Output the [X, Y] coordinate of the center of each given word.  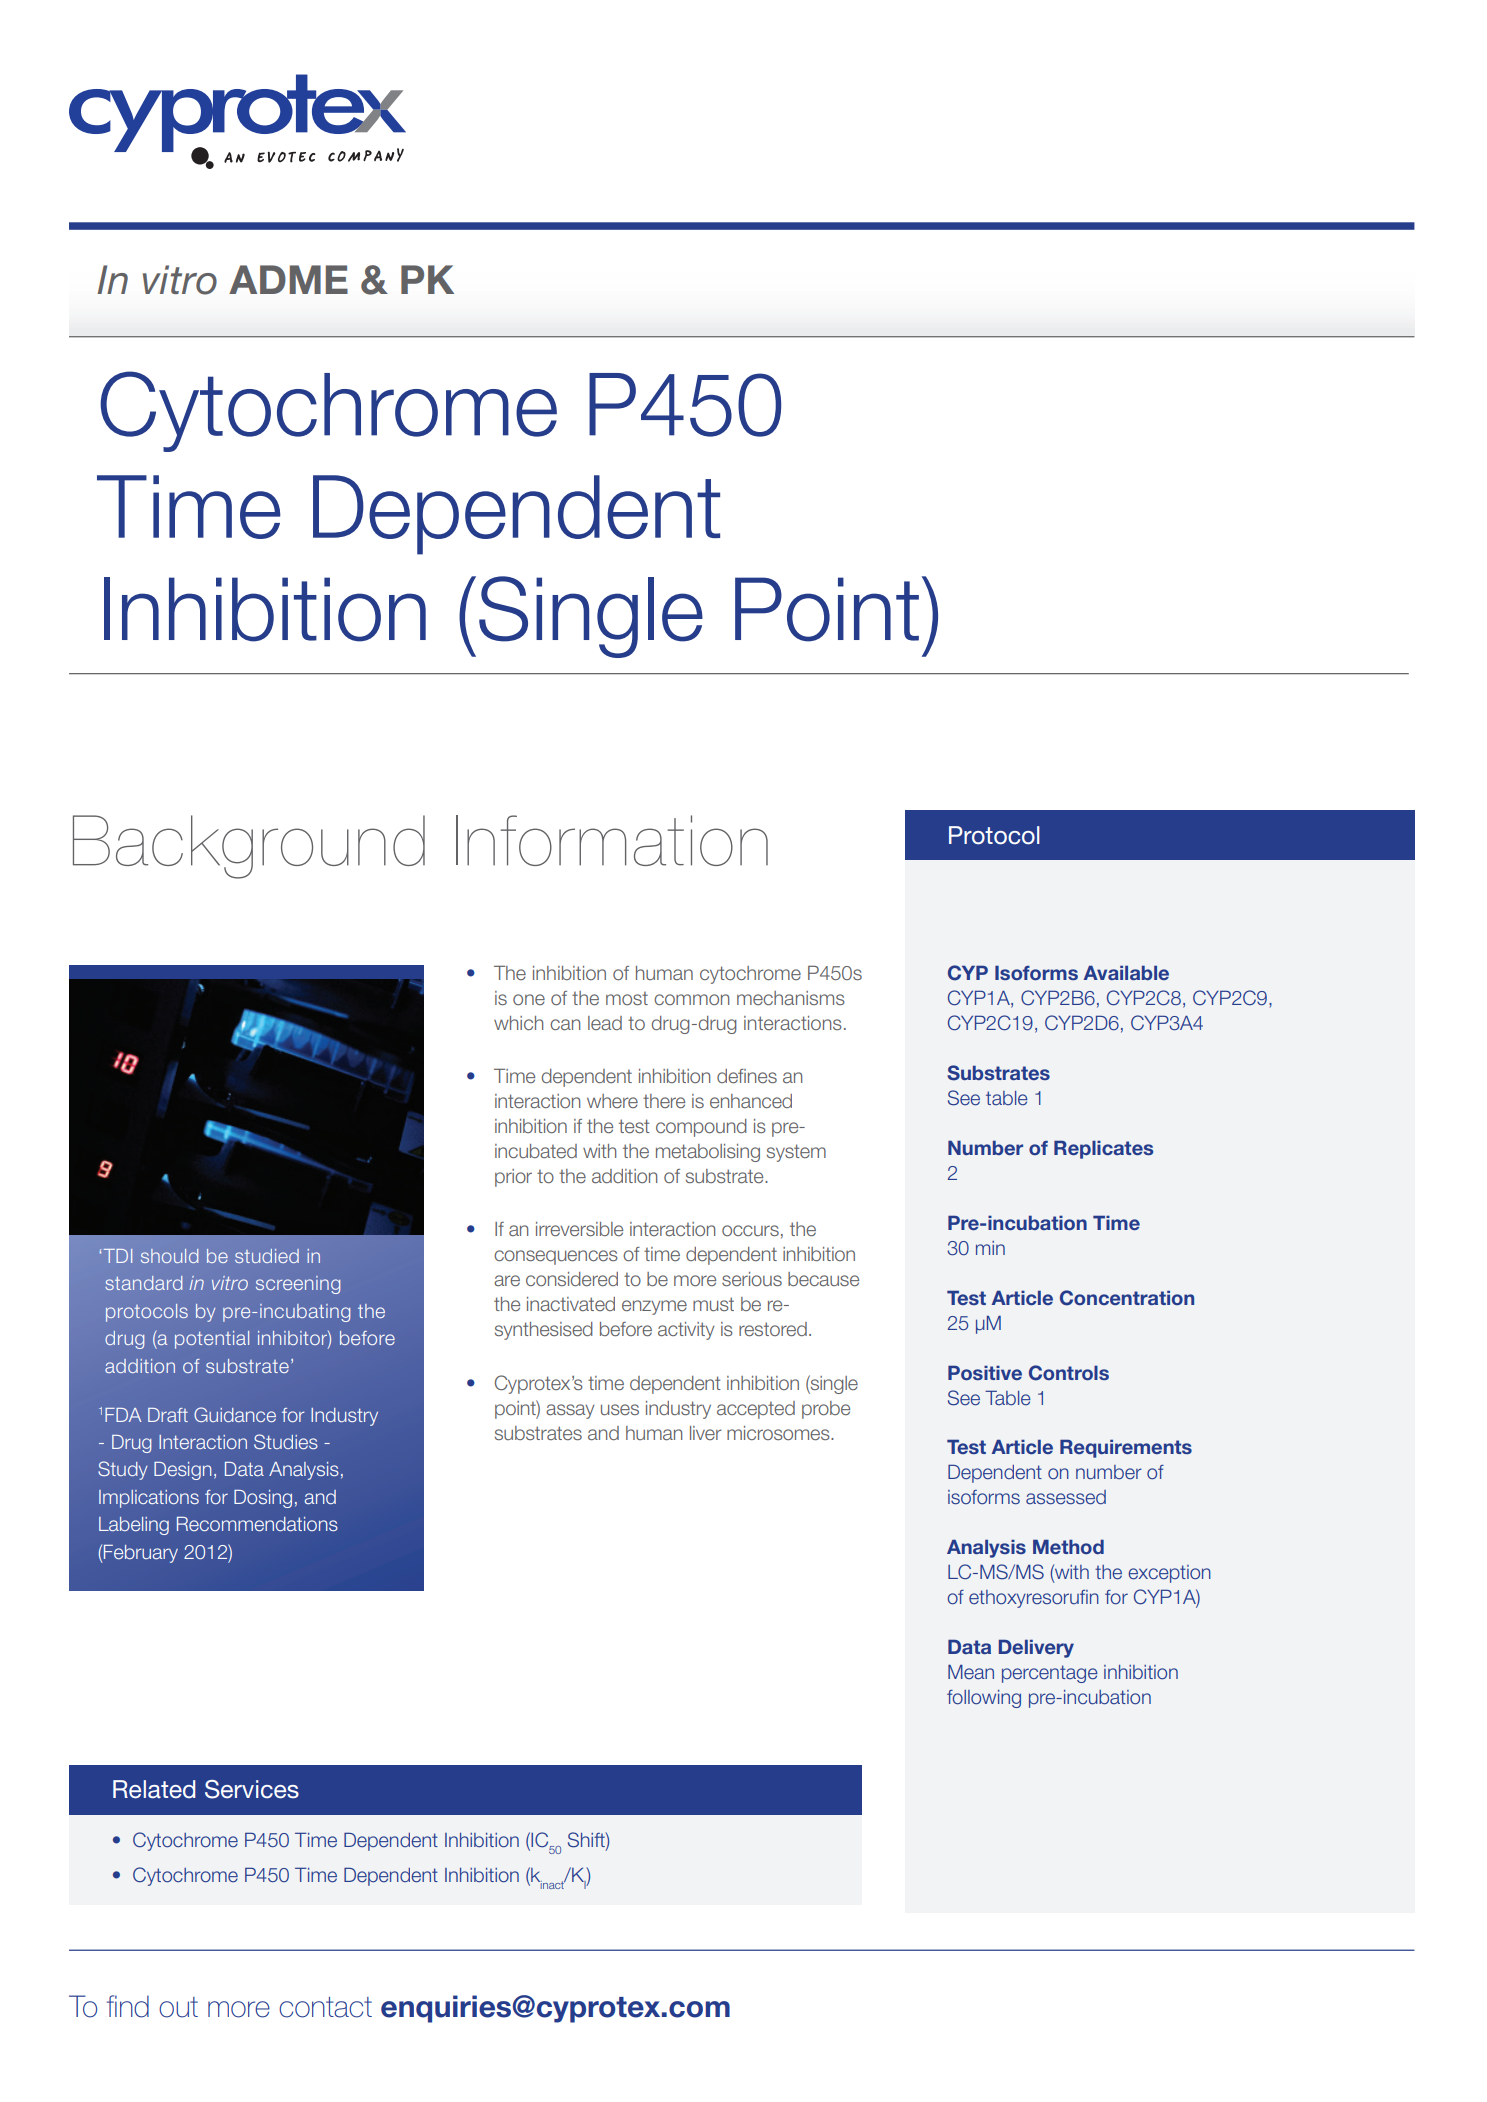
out [178, 2007]
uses [620, 1409]
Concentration [1127, 1298]
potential [212, 1340]
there [664, 1101]
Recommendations [257, 1523]
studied [267, 1256]
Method [1068, 1546]
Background [249, 847]
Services [252, 1789]
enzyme [654, 1307]
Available [1126, 972]
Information [612, 840]
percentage [1050, 1674]
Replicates [1103, 1149]
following [984, 1699]
